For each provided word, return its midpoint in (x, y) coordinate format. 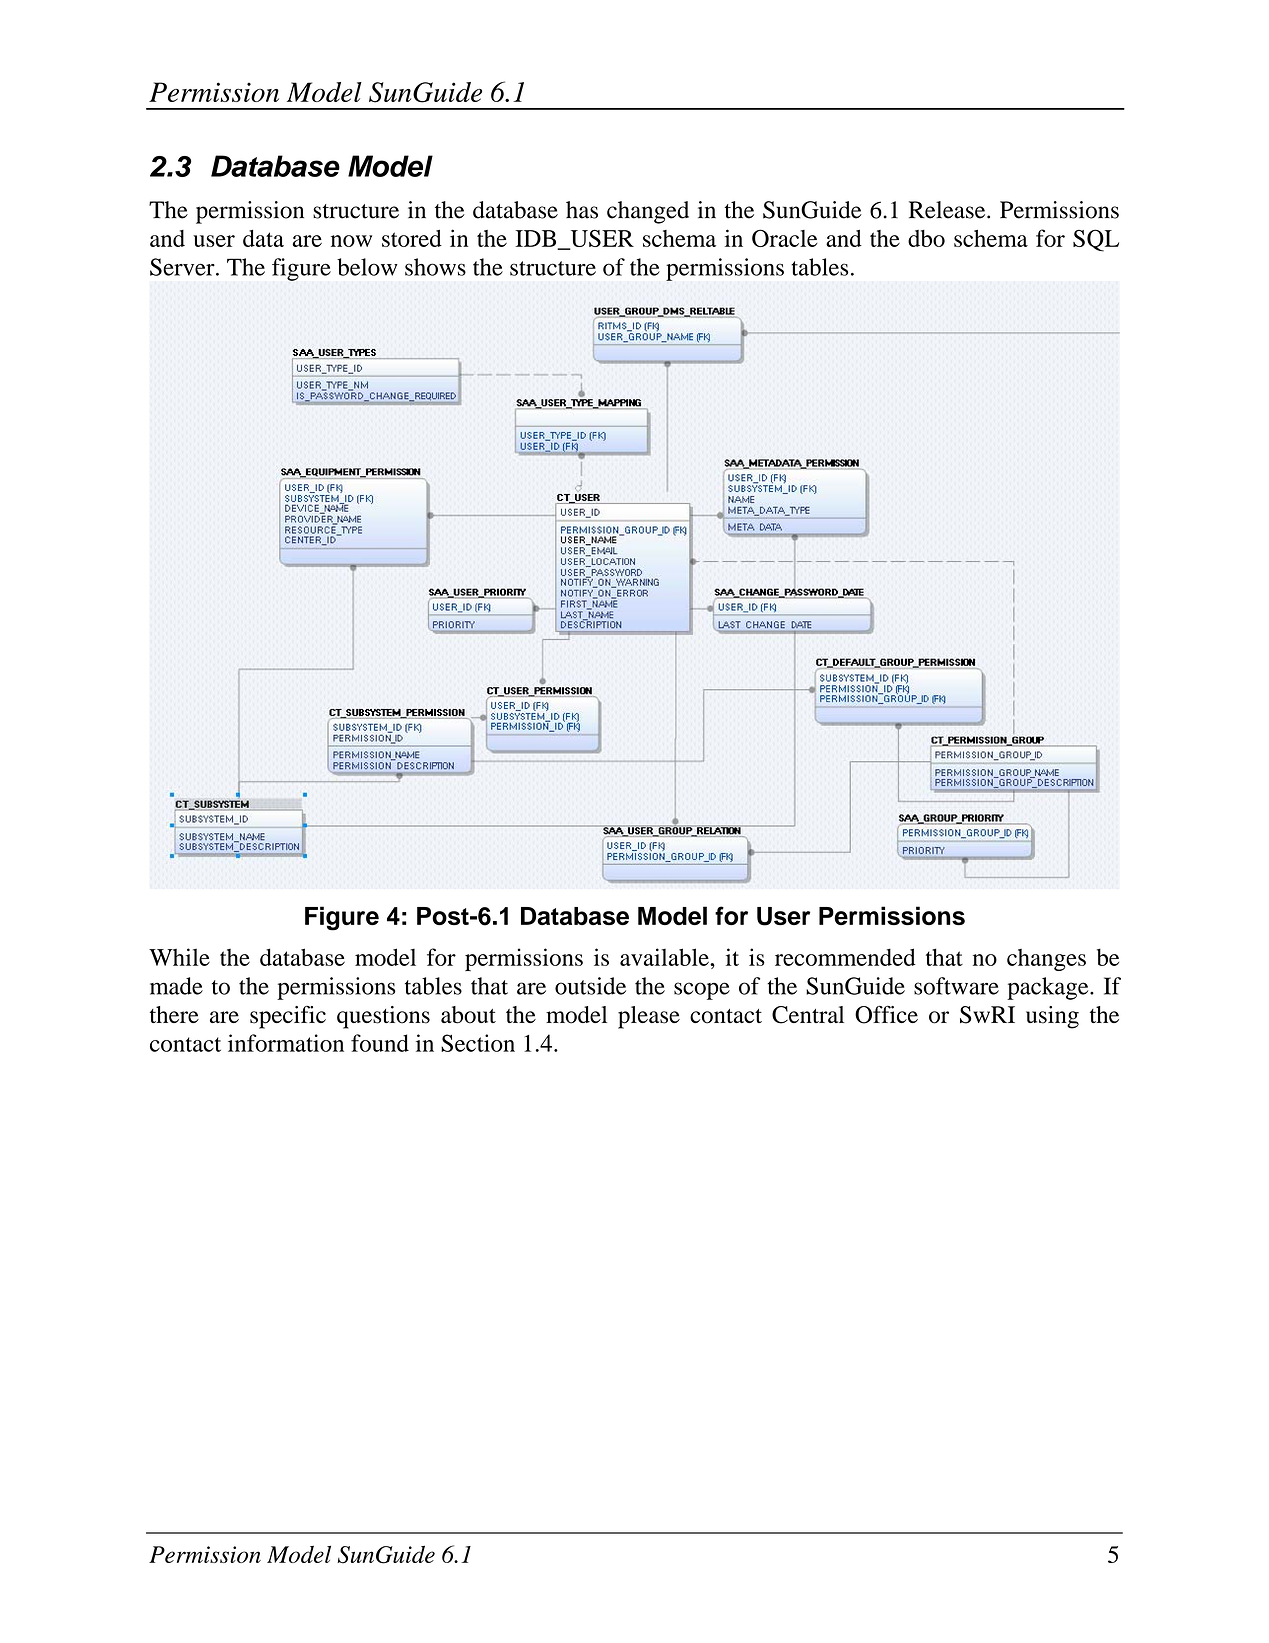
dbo (926, 238)
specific (288, 1017)
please (649, 1017)
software (956, 986)
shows (435, 267)
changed (648, 212)
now (351, 241)
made (176, 986)
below (367, 267)
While (179, 957)
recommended (845, 957)
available (665, 957)
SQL (1096, 240)
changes (1046, 960)
